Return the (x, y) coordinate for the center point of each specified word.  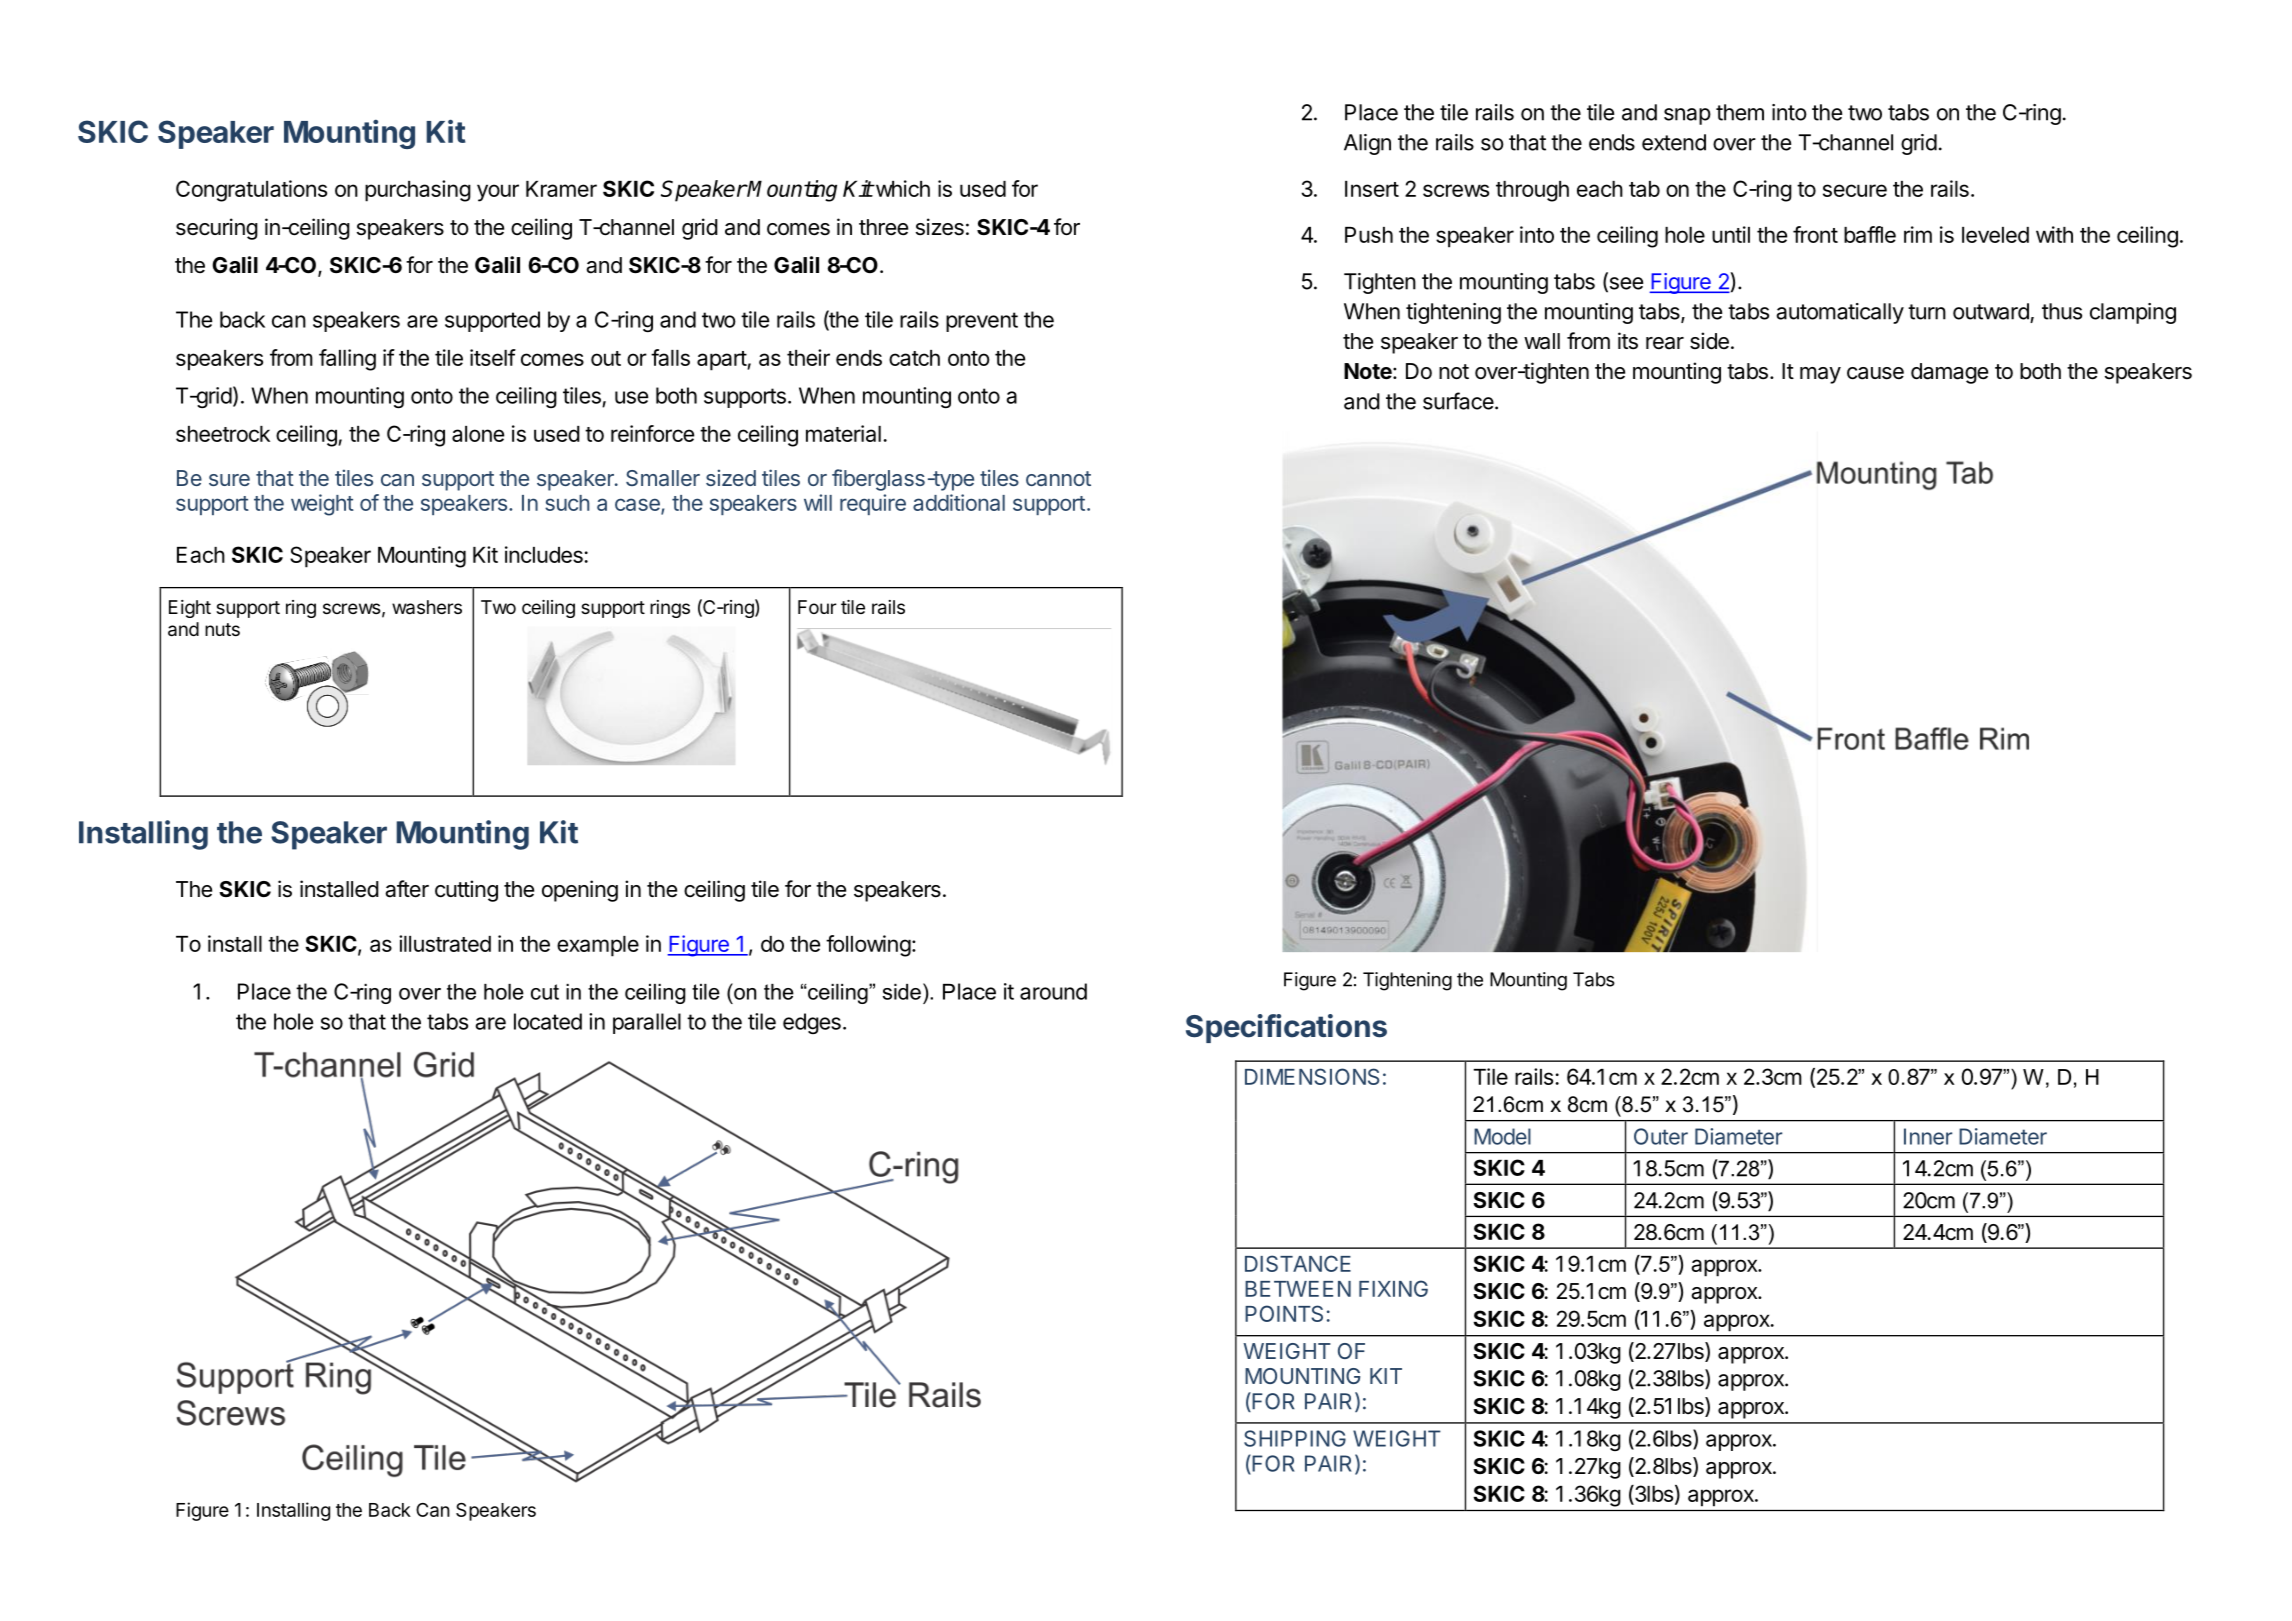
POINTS (1284, 1313)
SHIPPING (1295, 1438)
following (868, 946)
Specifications (1286, 1028)
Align (1367, 144)
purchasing (418, 191)
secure (1855, 190)
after (407, 889)
